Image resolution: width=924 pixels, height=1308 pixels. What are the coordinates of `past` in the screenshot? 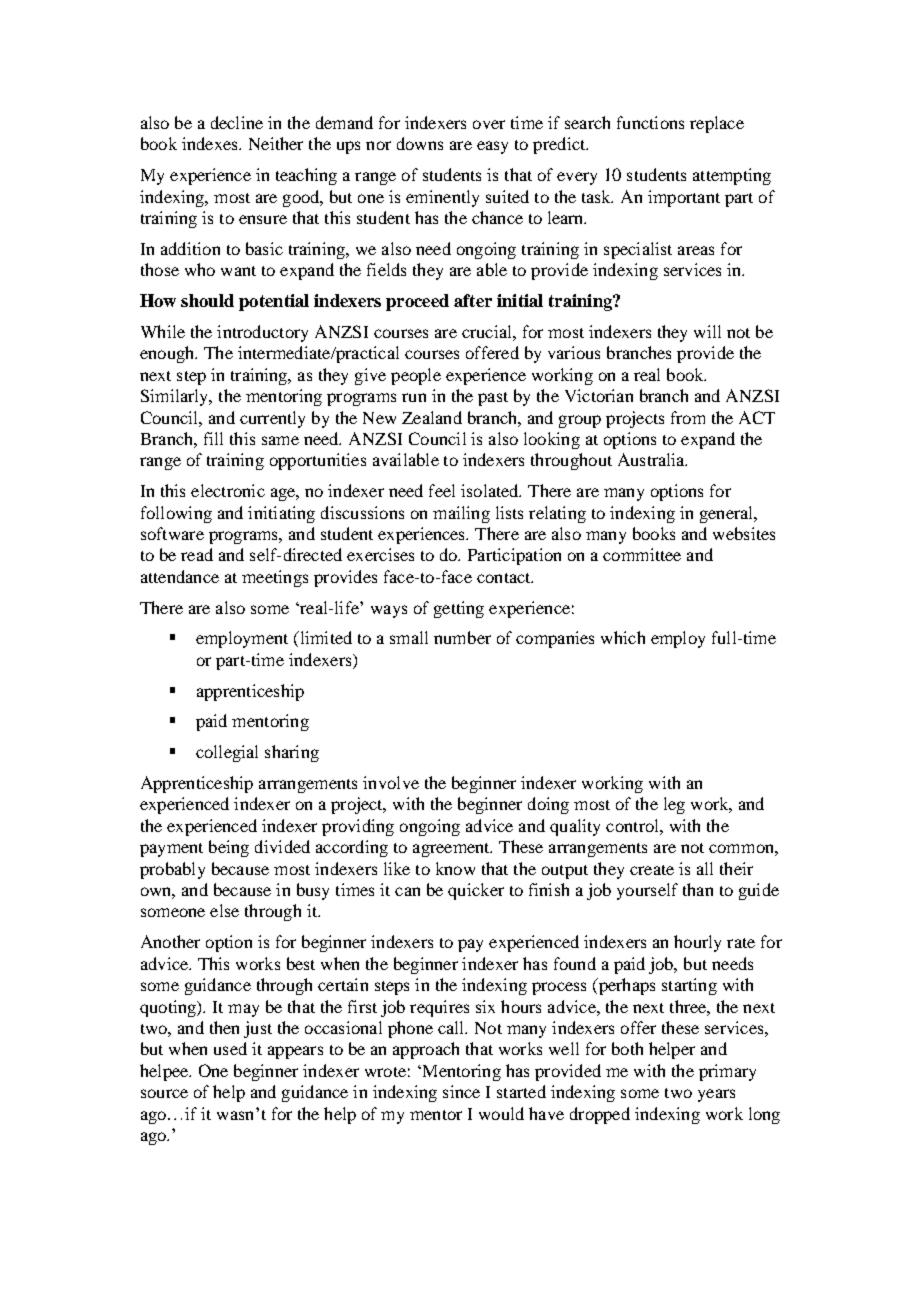 It's located at (493, 399).
